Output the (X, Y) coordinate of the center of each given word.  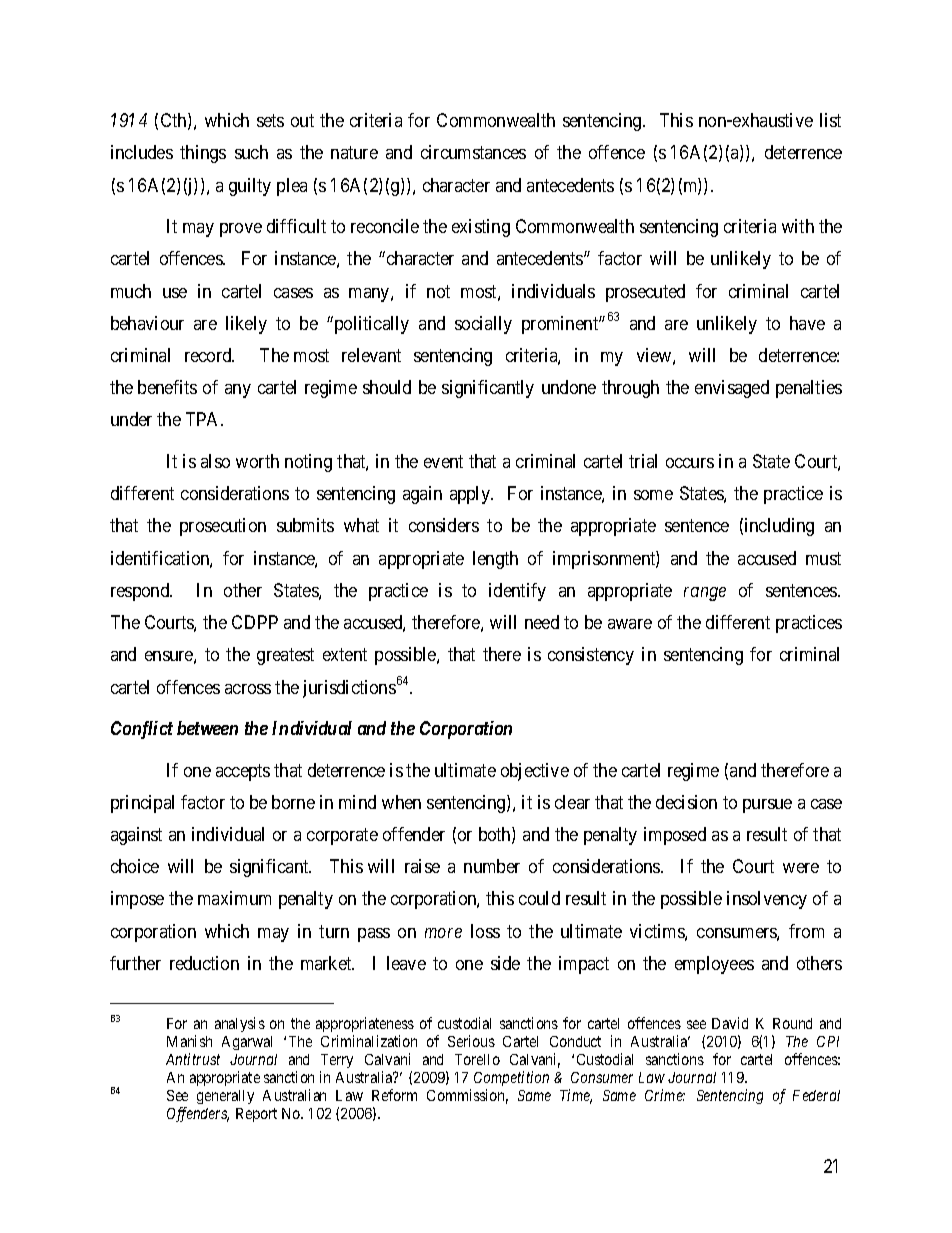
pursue (767, 806)
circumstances (473, 152)
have (807, 323)
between (207, 728)
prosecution (223, 527)
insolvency (767, 900)
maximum (234, 898)
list (830, 120)
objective (535, 772)
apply (471, 495)
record (209, 355)
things (203, 154)
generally (225, 1097)
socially (483, 325)
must (823, 558)
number (492, 866)
